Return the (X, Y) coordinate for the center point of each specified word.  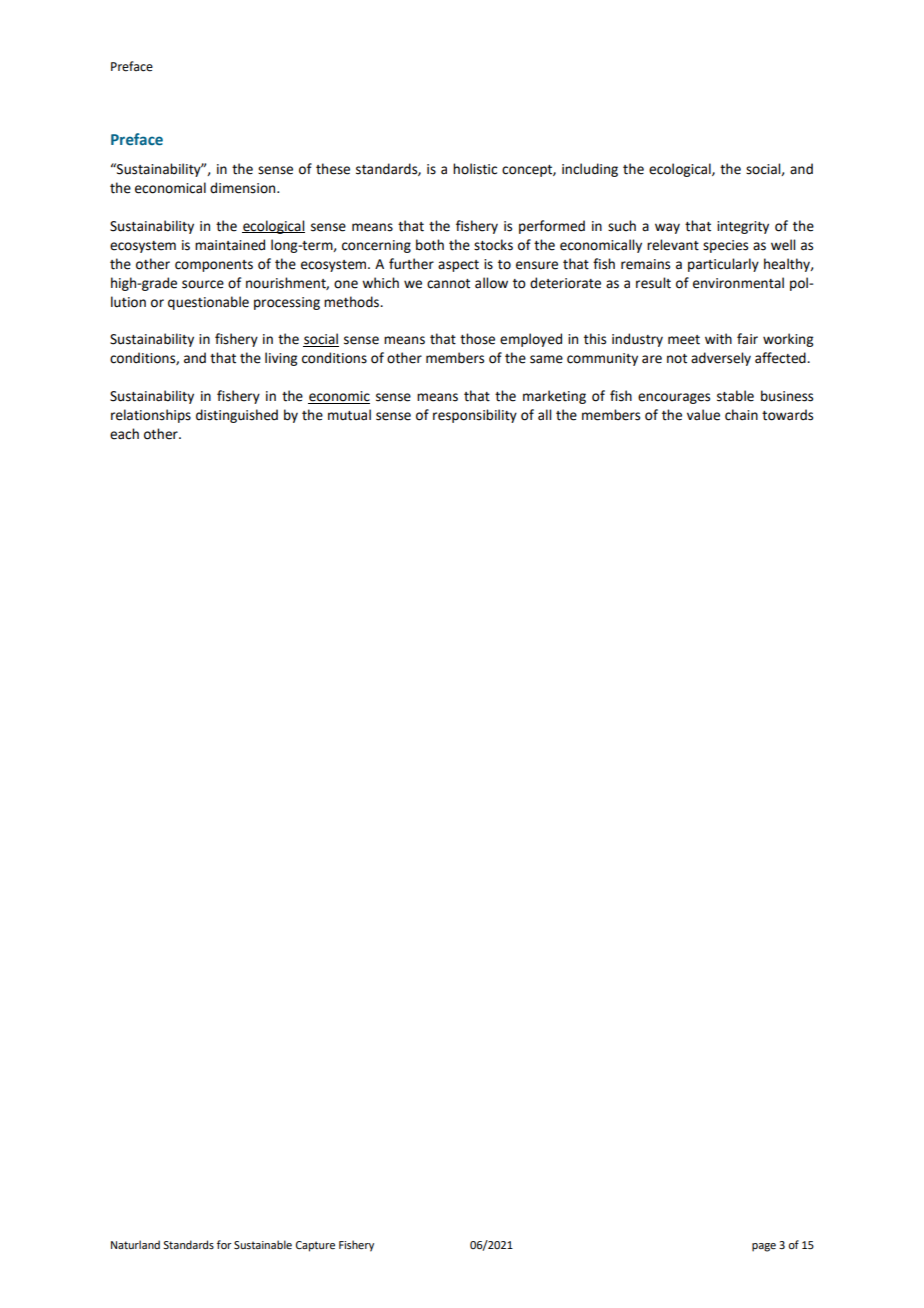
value (703, 415)
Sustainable (263, 1244)
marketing (554, 397)
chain (741, 415)
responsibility (475, 416)
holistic (475, 169)
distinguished (237, 416)
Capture (315, 1246)
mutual (349, 415)
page (764, 1247)
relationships (151, 416)
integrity (743, 227)
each (124, 434)
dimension (244, 188)
